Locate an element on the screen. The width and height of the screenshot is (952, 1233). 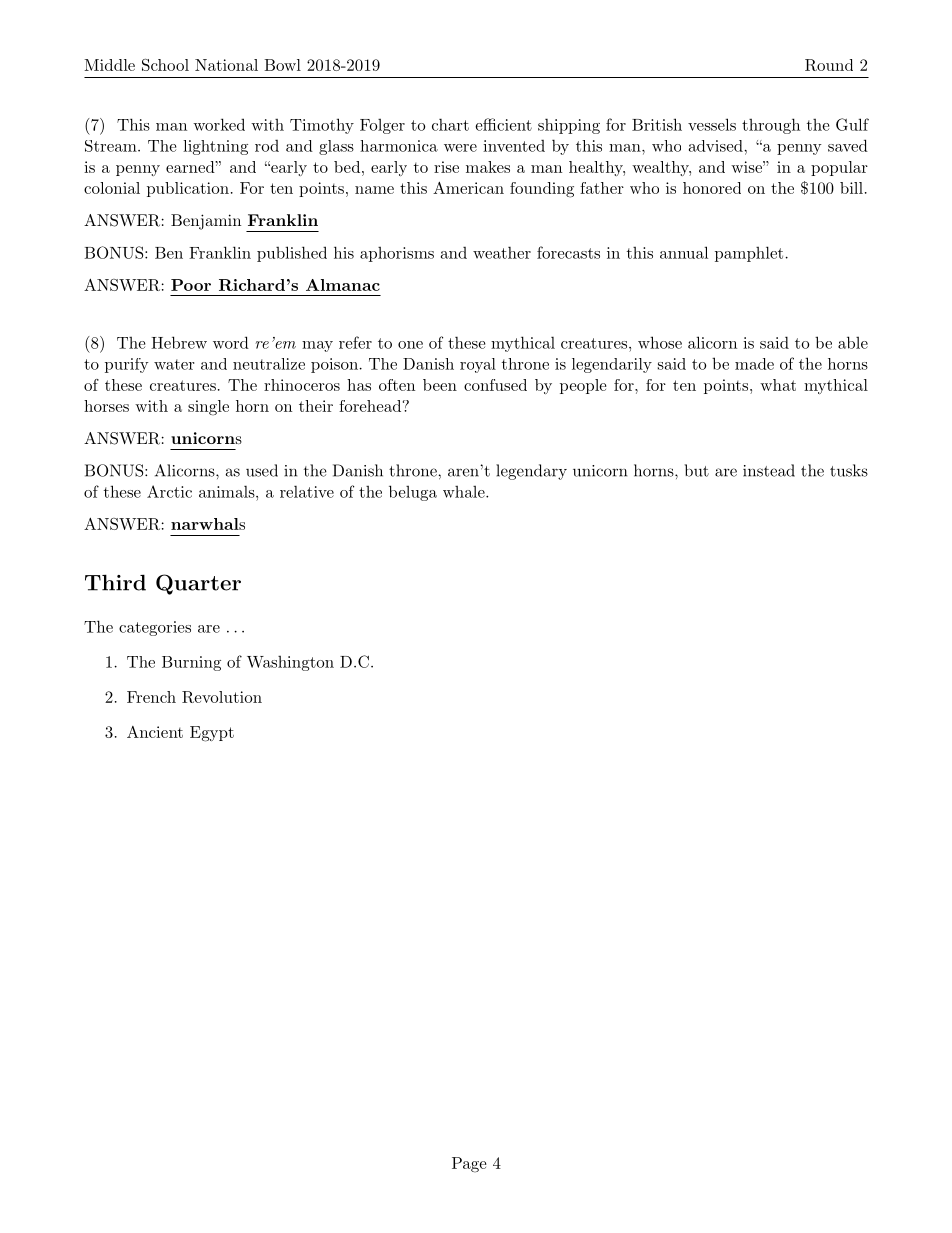
instead is located at coordinates (769, 470).
